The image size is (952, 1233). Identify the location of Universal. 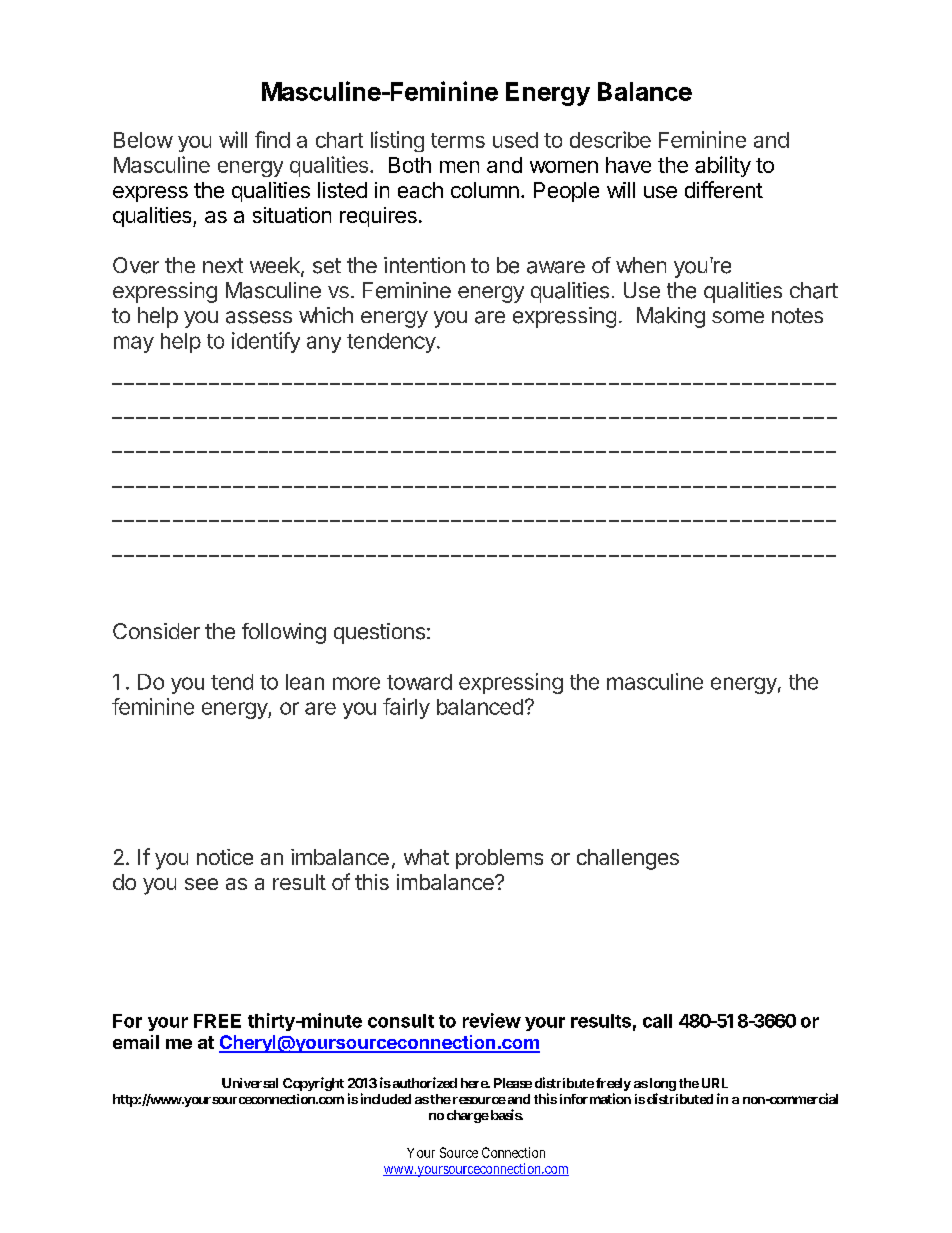
(250, 1083).
